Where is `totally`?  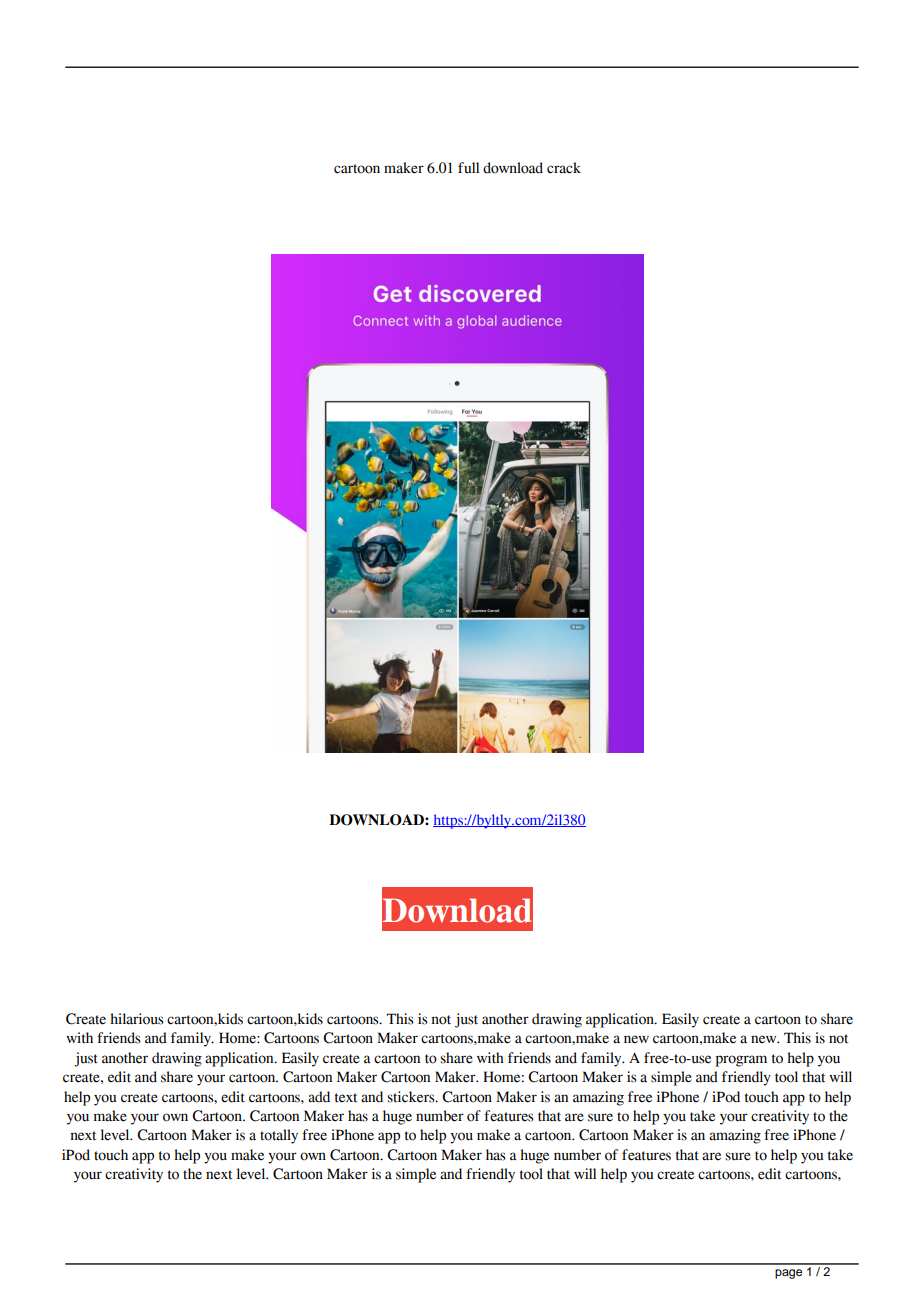 totally is located at coordinates (279, 1136).
